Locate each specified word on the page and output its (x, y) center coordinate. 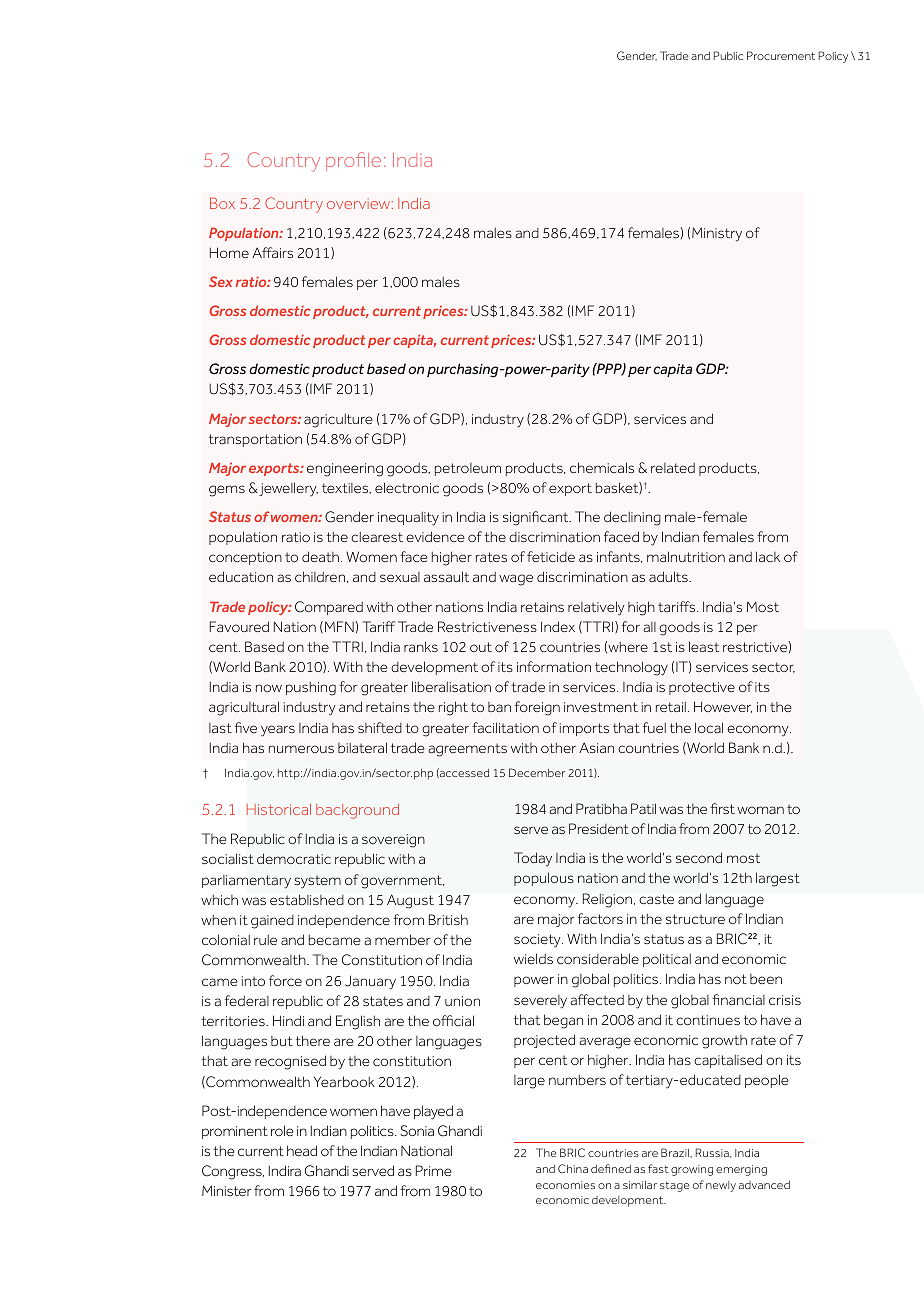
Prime (434, 1170)
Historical (279, 809)
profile (353, 161)
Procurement (781, 55)
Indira (285, 1170)
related (673, 468)
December (537, 772)
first (722, 808)
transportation (255, 440)
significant (537, 518)
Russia (713, 1153)
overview (360, 203)
